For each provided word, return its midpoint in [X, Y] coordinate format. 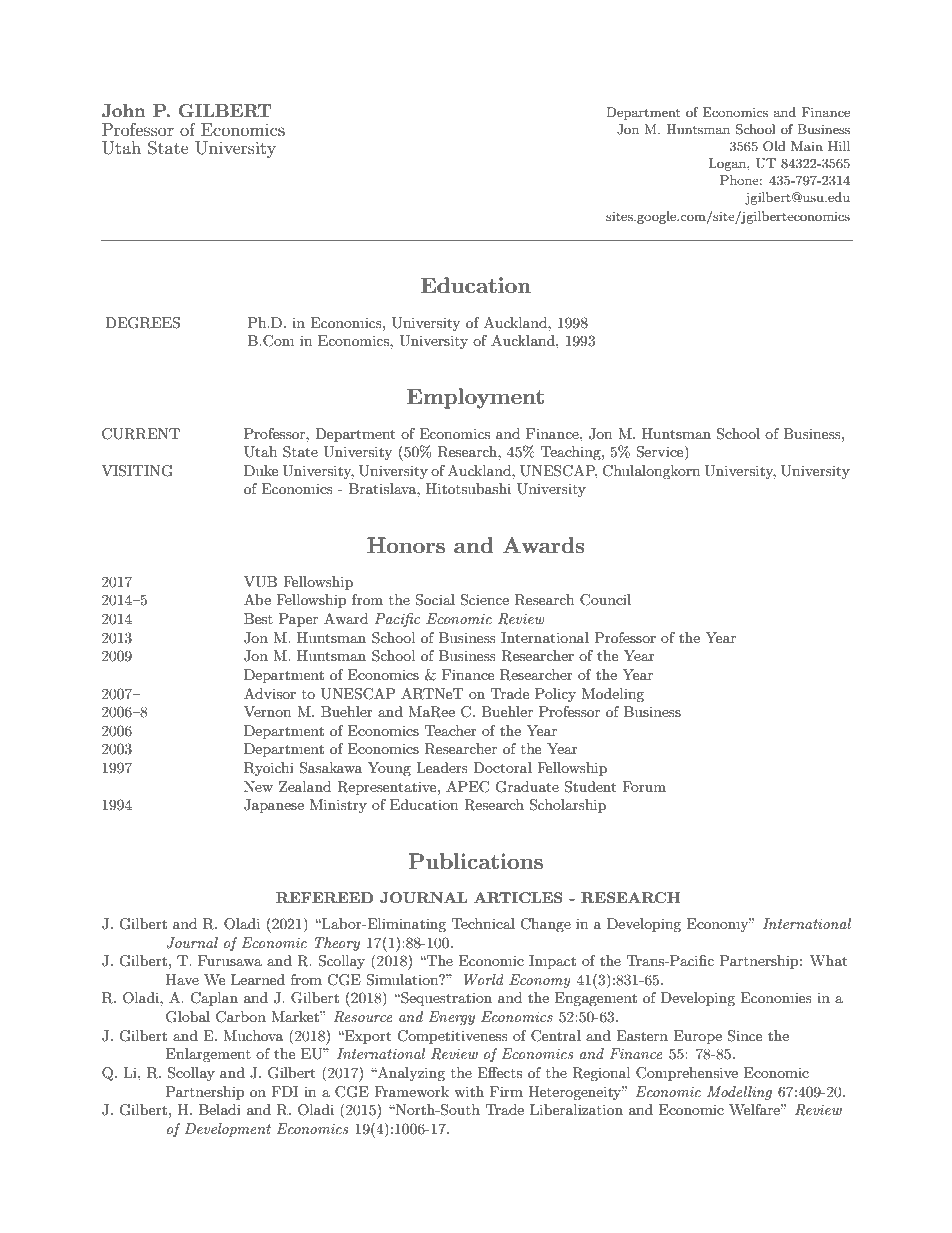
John [124, 111]
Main [807, 146]
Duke [261, 470]
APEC [467, 787]
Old [774, 146]
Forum [644, 786]
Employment [475, 398]
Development [228, 1130]
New [258, 786]
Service [661, 453]
